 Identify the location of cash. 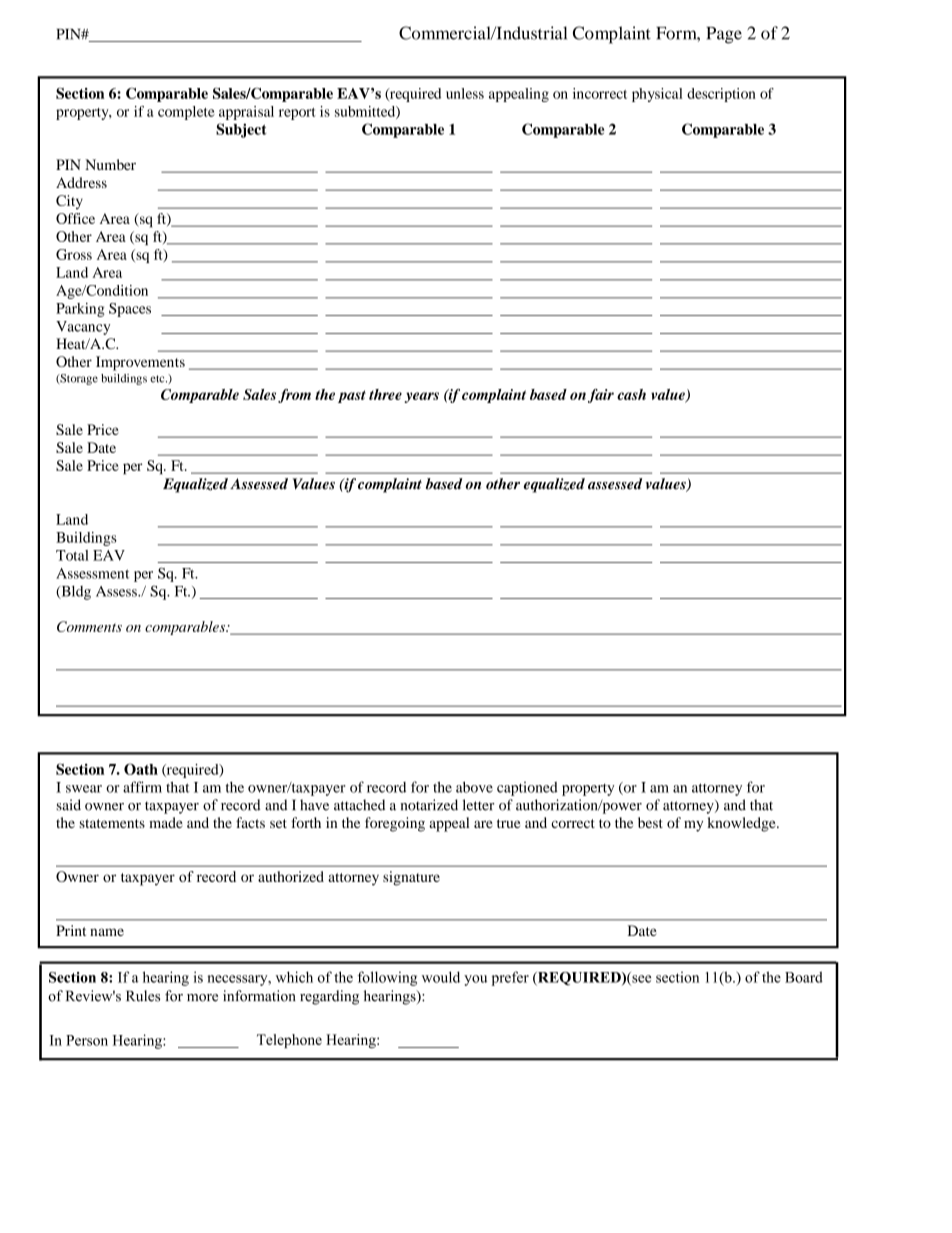
(631, 394).
